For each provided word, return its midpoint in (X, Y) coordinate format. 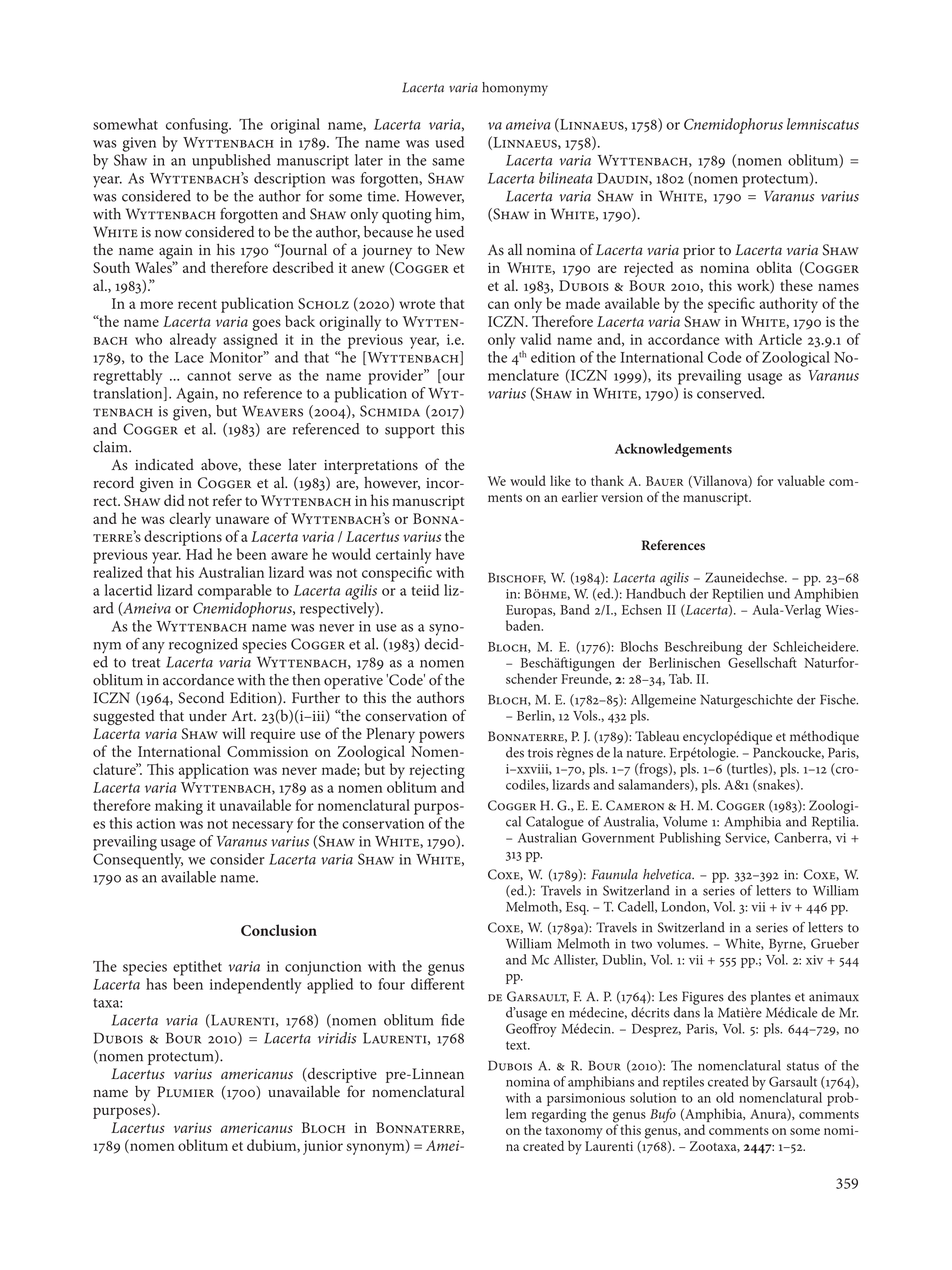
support (410, 431)
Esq (577, 908)
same (448, 162)
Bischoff (517, 578)
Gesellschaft (762, 662)
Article (780, 339)
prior (699, 252)
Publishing (690, 839)
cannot (209, 376)
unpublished (231, 162)
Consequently (138, 859)
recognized (203, 646)
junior (323, 1147)
